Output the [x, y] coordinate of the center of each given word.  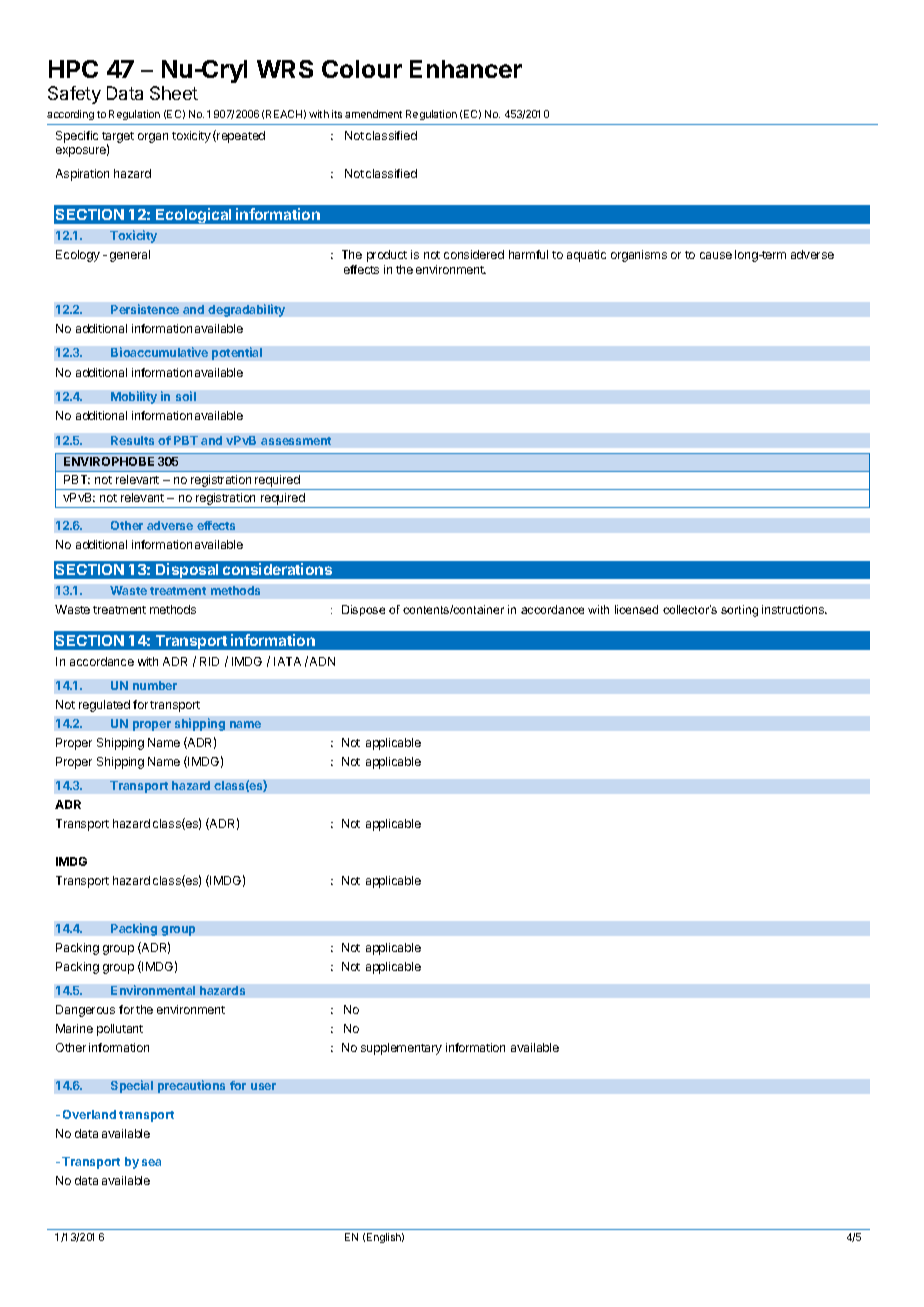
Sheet [174, 93]
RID [209, 661]
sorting [739, 611]
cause [716, 255]
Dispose [363, 610]
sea [151, 1162]
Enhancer [466, 69]
